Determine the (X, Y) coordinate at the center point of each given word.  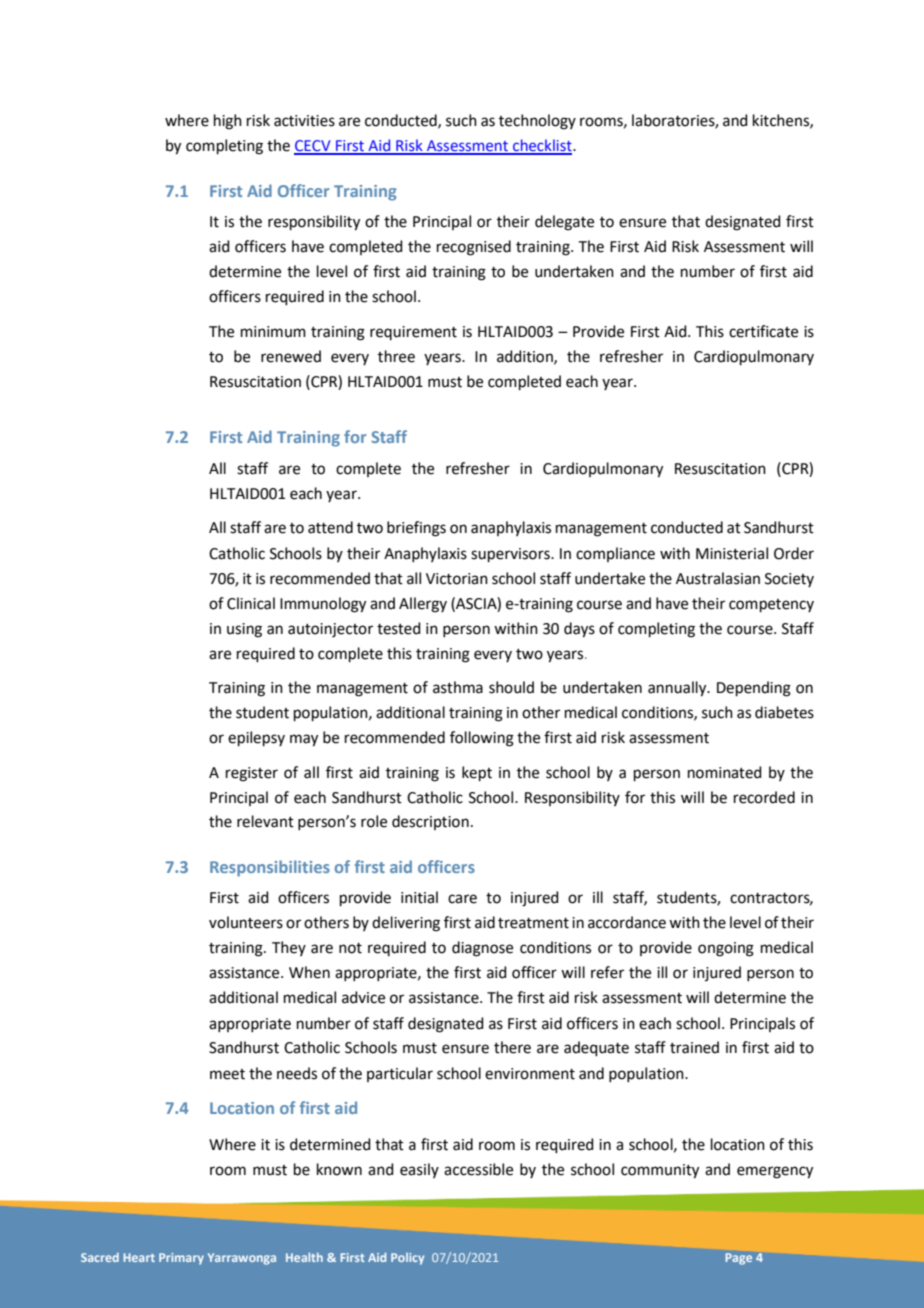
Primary (181, 1259)
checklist (542, 146)
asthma (458, 687)
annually (678, 689)
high (228, 122)
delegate (564, 223)
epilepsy (256, 738)
